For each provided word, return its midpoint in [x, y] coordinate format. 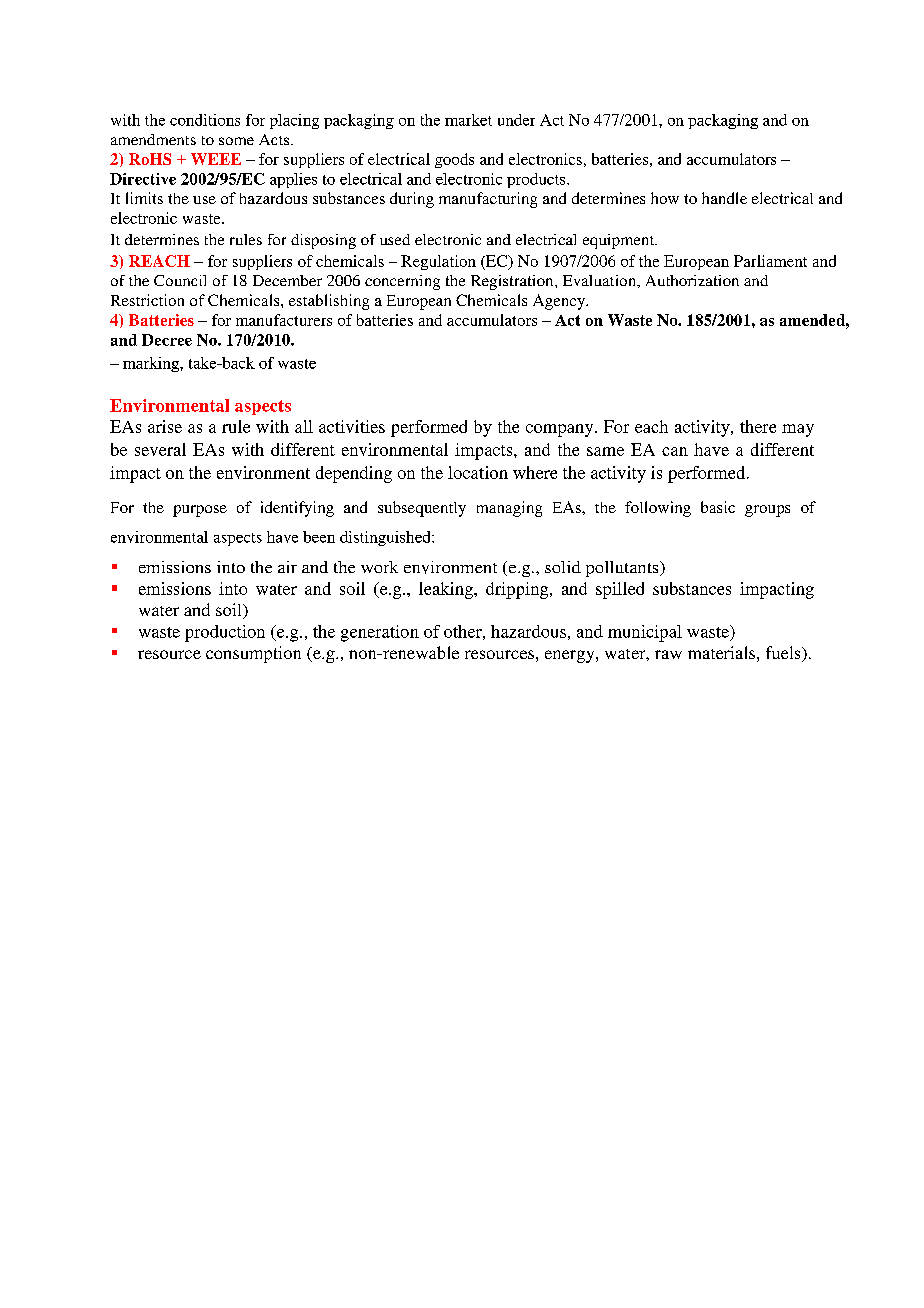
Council [180, 280]
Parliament [770, 261]
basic [718, 507]
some [236, 141]
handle [724, 198]
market [468, 120]
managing [509, 509]
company [561, 430]
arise [165, 426]
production [225, 633]
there [758, 426]
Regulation [438, 262]
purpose [200, 511]
